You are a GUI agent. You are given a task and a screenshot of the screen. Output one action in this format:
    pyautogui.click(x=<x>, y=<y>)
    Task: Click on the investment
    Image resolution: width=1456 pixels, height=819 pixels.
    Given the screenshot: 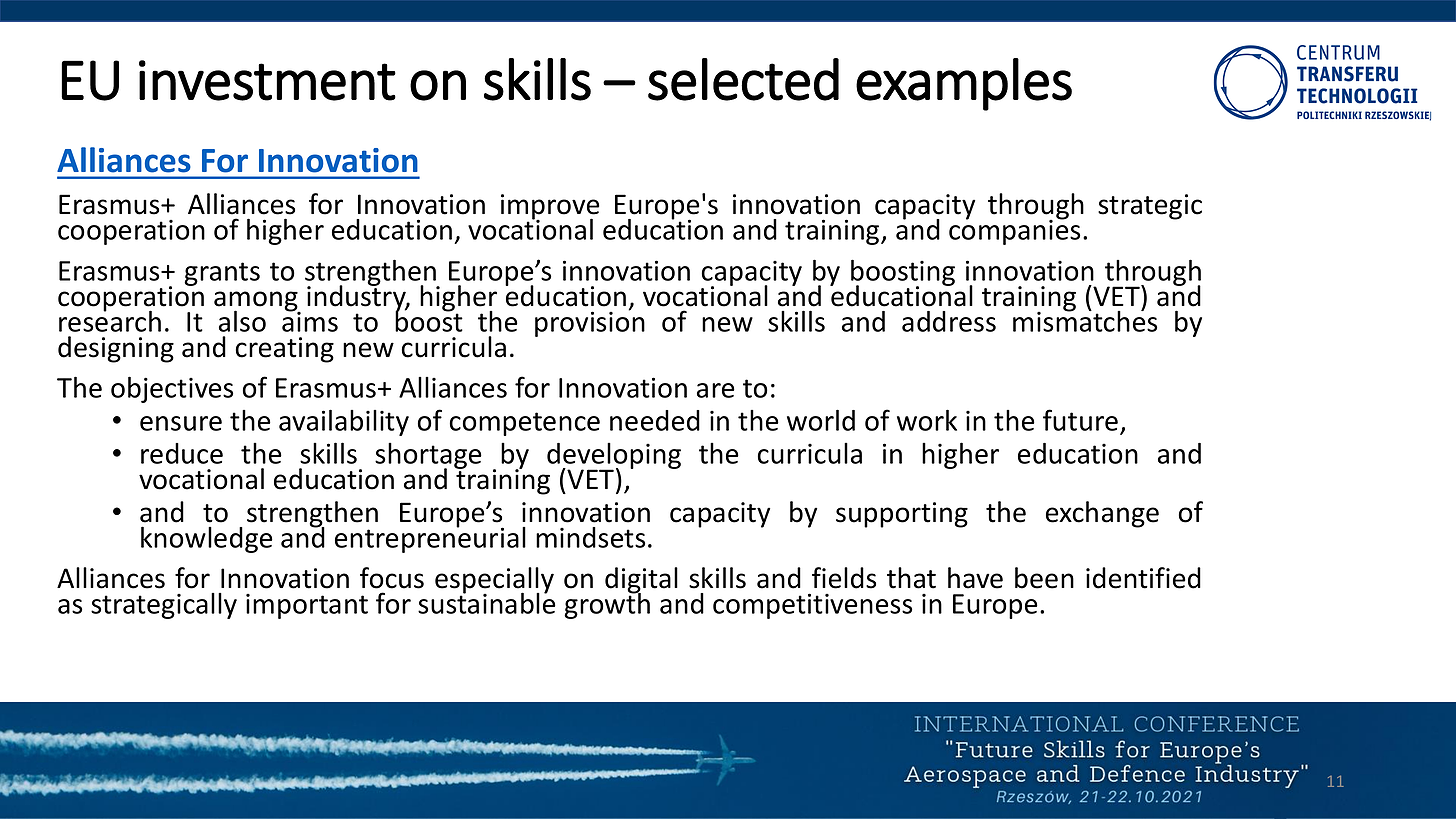 What is the action you would take?
    pyautogui.click(x=267, y=80)
